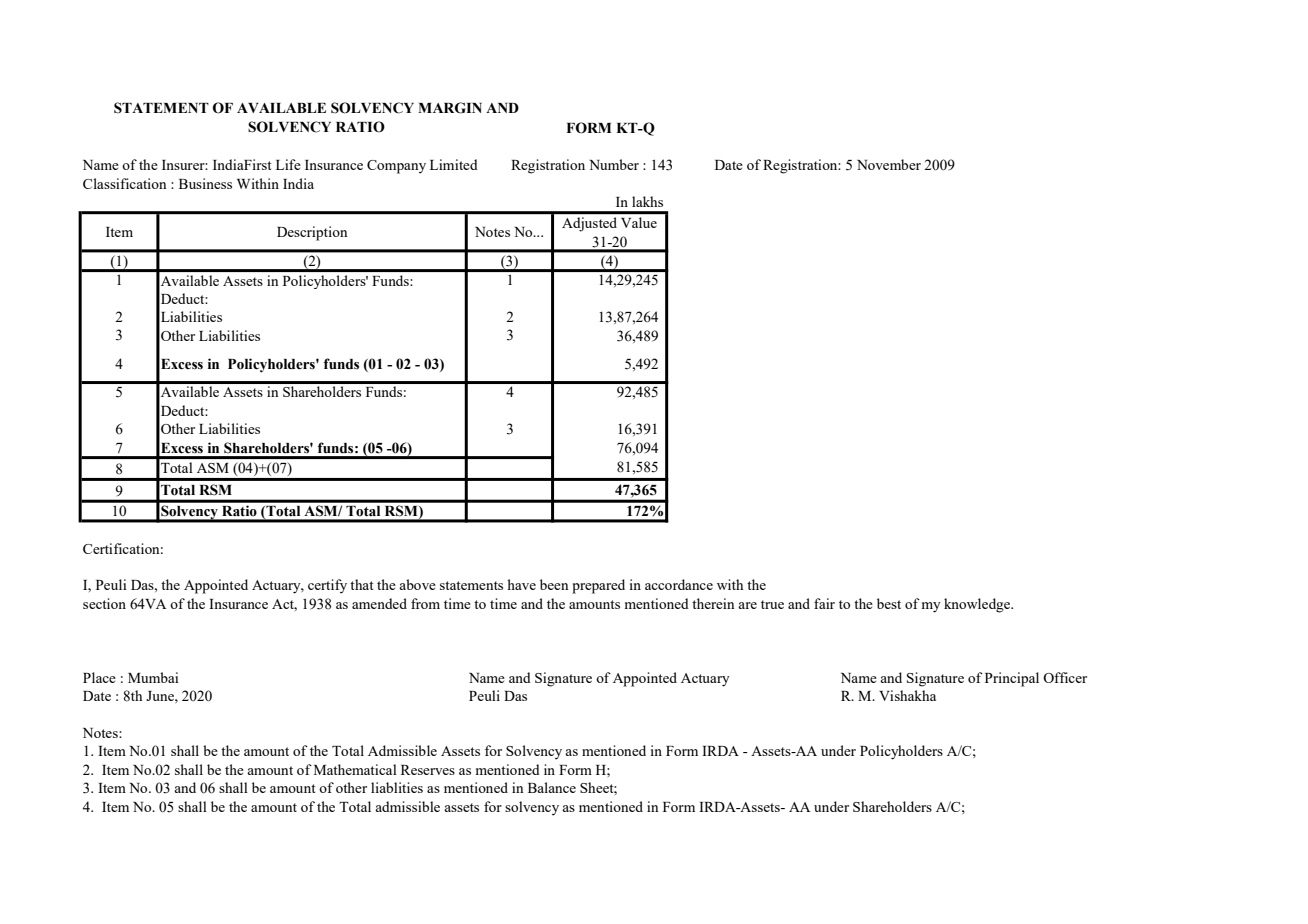 This screenshot has width=1308, height=924. What do you see at coordinates (889, 603) in the screenshot?
I see `best` at bounding box center [889, 603].
